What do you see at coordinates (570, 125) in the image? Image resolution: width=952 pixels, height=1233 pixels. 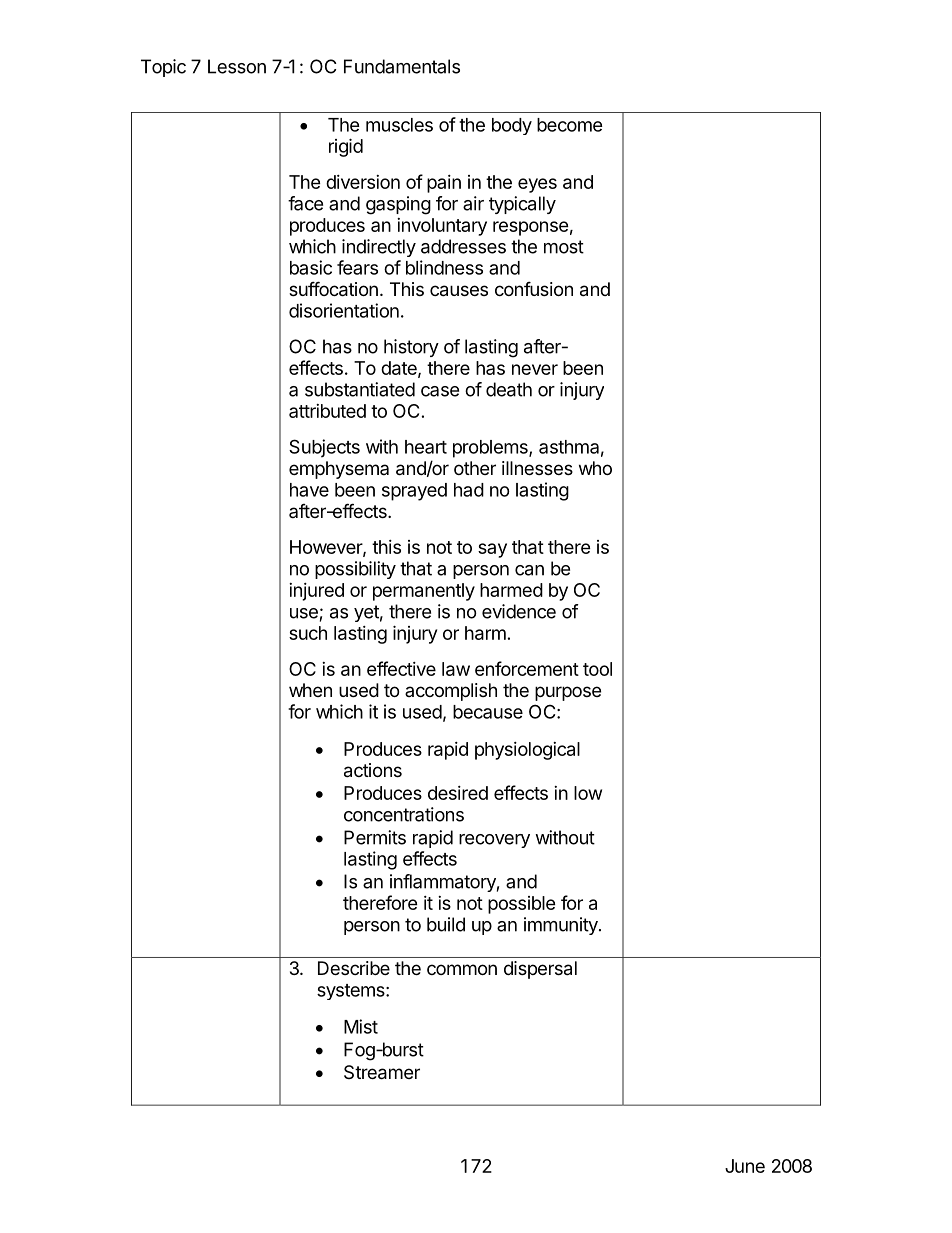 I see `become` at bounding box center [570, 125].
